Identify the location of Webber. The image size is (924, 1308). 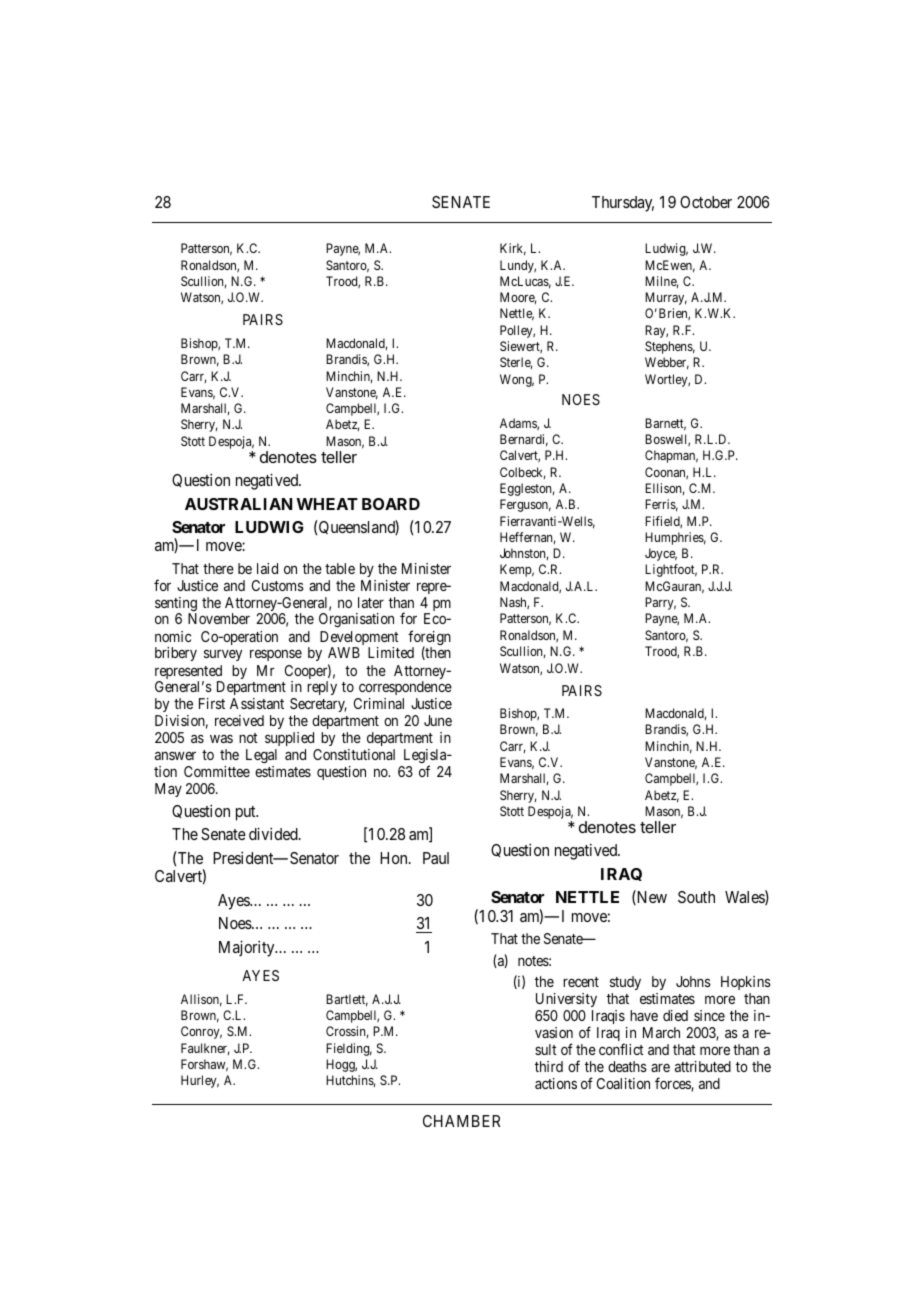
(667, 363).
